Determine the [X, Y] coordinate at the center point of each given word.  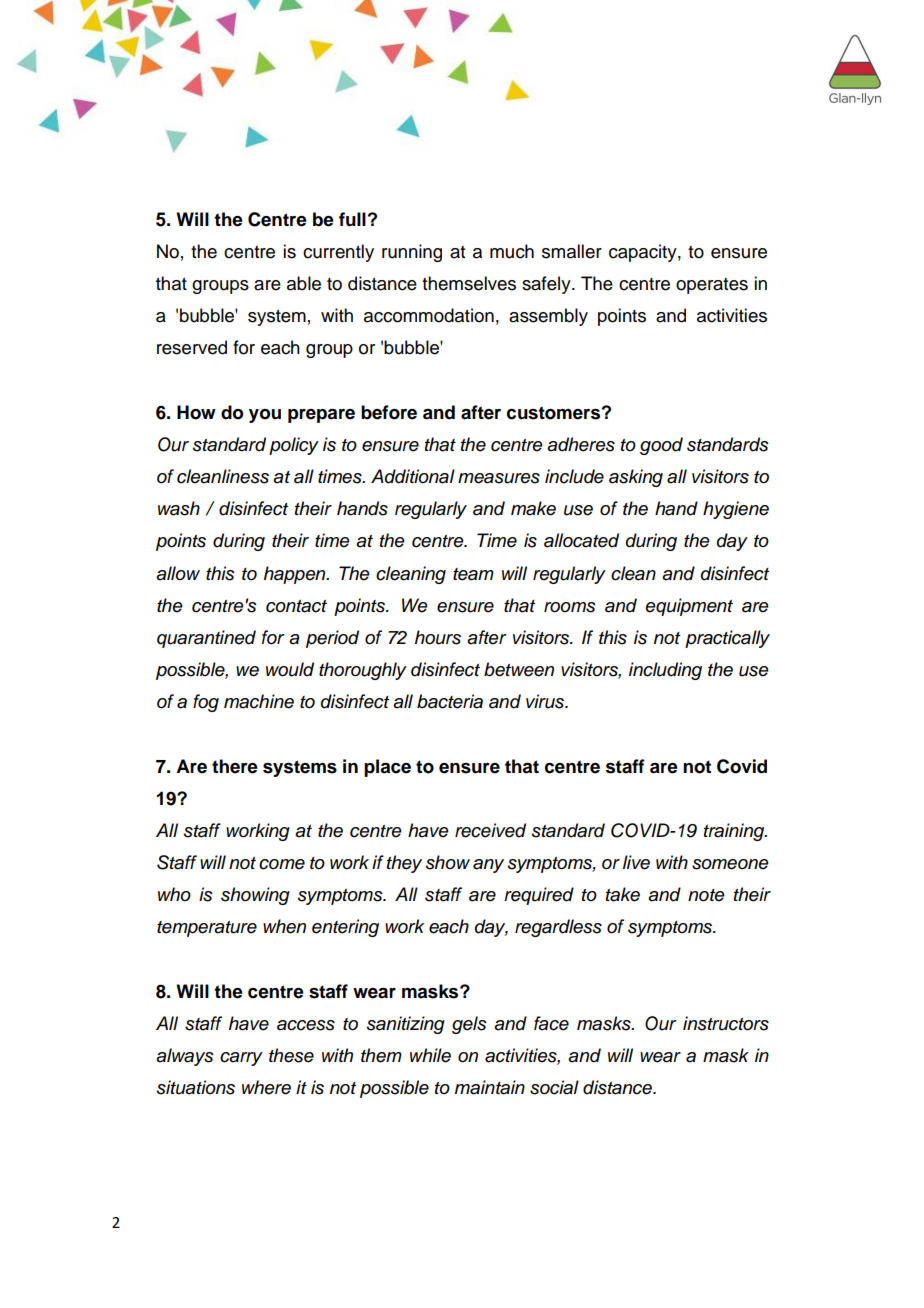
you [265, 416]
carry [241, 1059]
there [235, 766]
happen [296, 575]
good [661, 446]
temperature [207, 929]
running [412, 253]
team [473, 574]
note [706, 895]
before [389, 412]
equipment [689, 607]
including [665, 671]
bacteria [450, 701]
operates [712, 286]
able [304, 283]
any [488, 866]
